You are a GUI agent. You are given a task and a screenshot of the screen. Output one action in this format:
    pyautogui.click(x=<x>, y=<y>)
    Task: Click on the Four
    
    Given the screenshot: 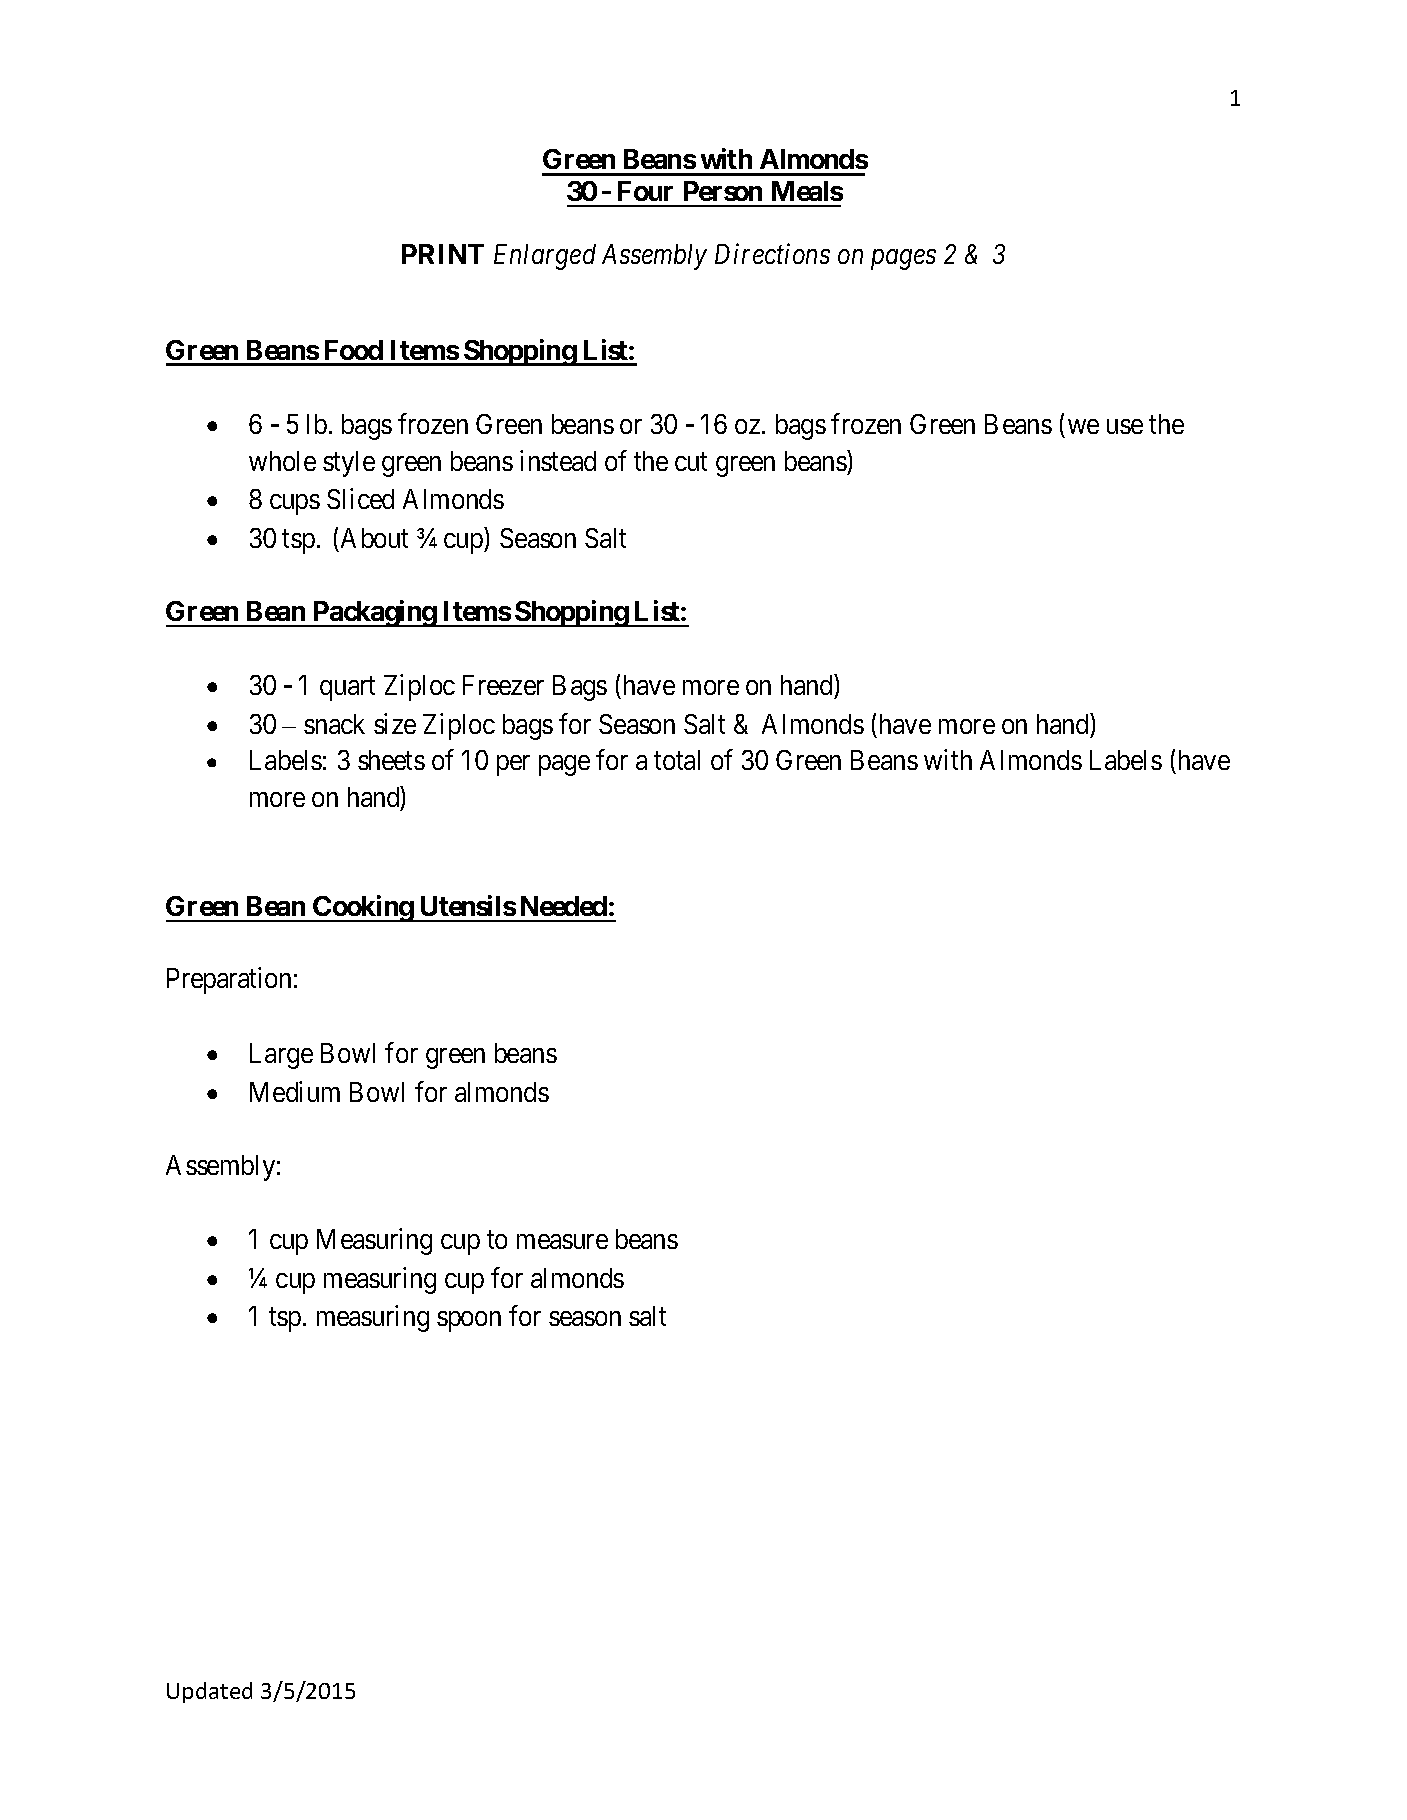 What is the action you would take?
    pyautogui.click(x=645, y=191)
